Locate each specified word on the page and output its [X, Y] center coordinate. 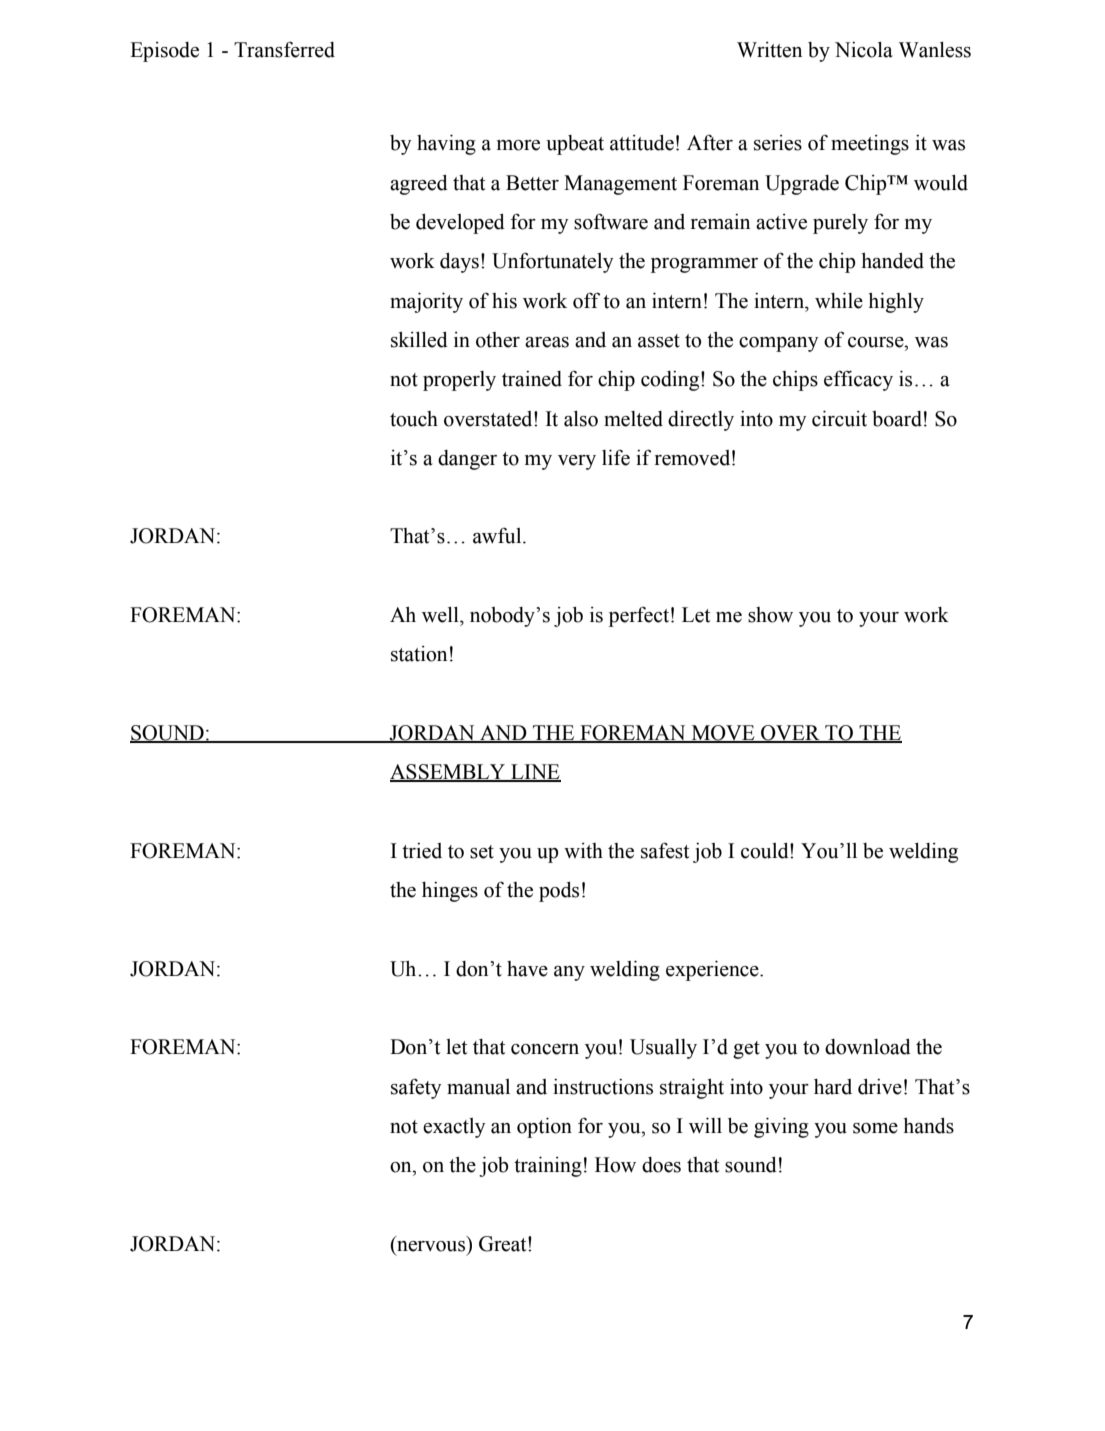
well [441, 615]
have [527, 969]
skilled [419, 340]
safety [416, 1088]
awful [498, 536]
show [770, 615]
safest [665, 850]
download [868, 1047]
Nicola [864, 50]
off [586, 300]
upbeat [575, 145]
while [839, 300]
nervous [431, 1246]
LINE [535, 773]
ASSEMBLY [449, 773]
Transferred [284, 50]
